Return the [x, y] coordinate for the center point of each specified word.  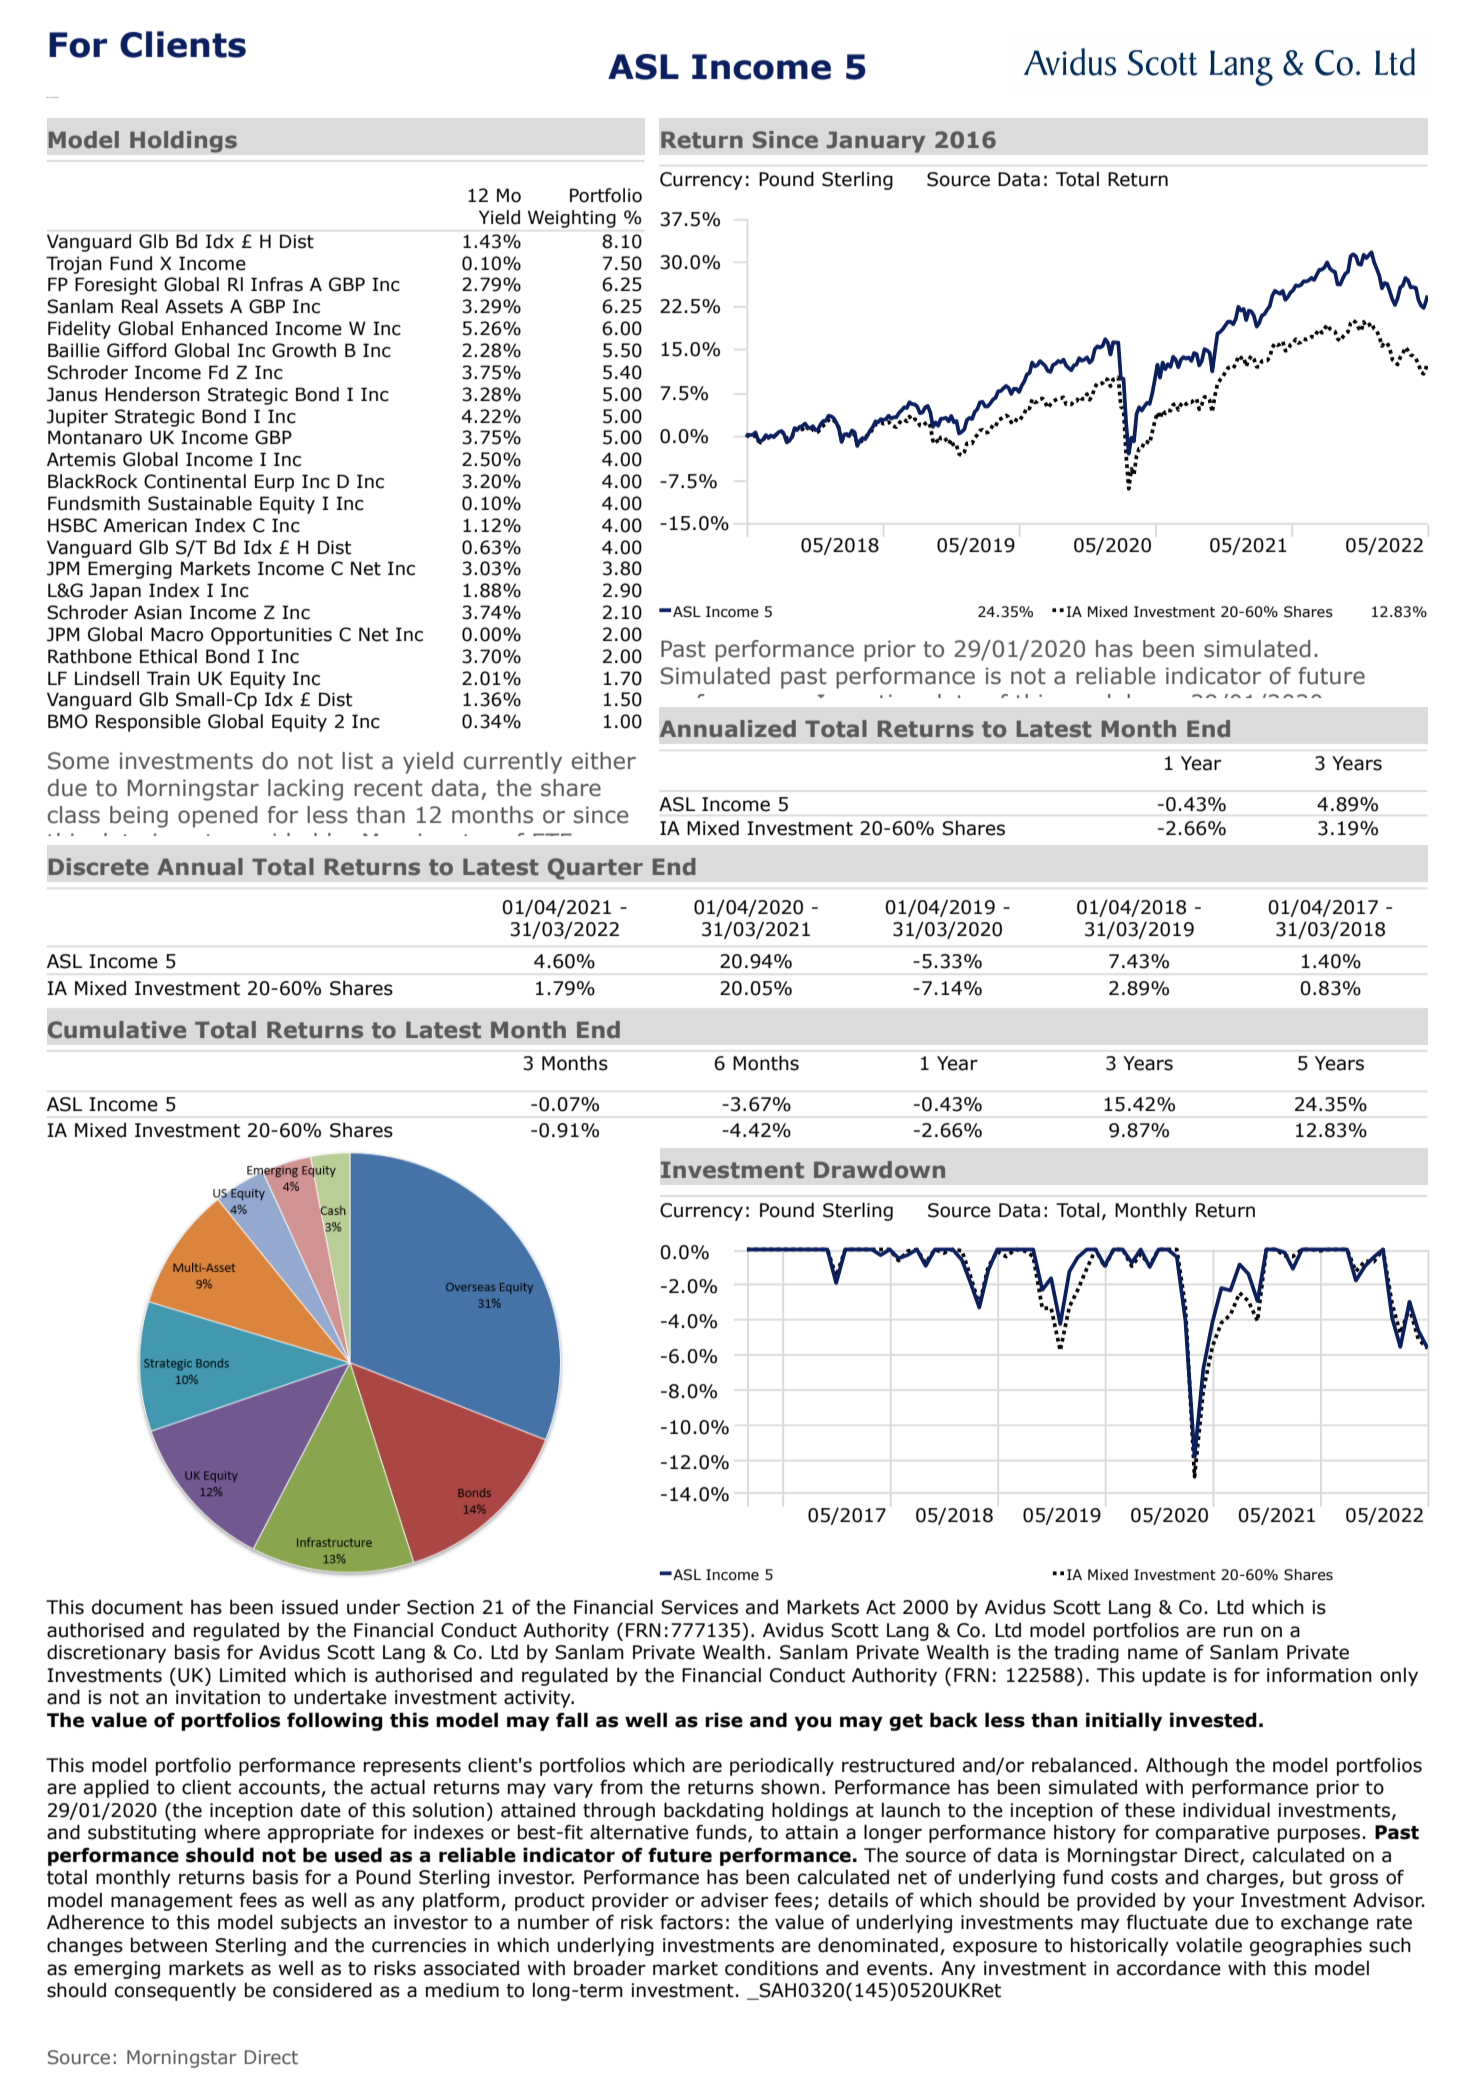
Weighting [572, 219]
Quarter [595, 869]
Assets [194, 306]
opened [217, 817]
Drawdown [879, 1169]
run [1238, 1632]
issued [310, 1607]
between [169, 1945]
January [876, 142]
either [604, 761]
